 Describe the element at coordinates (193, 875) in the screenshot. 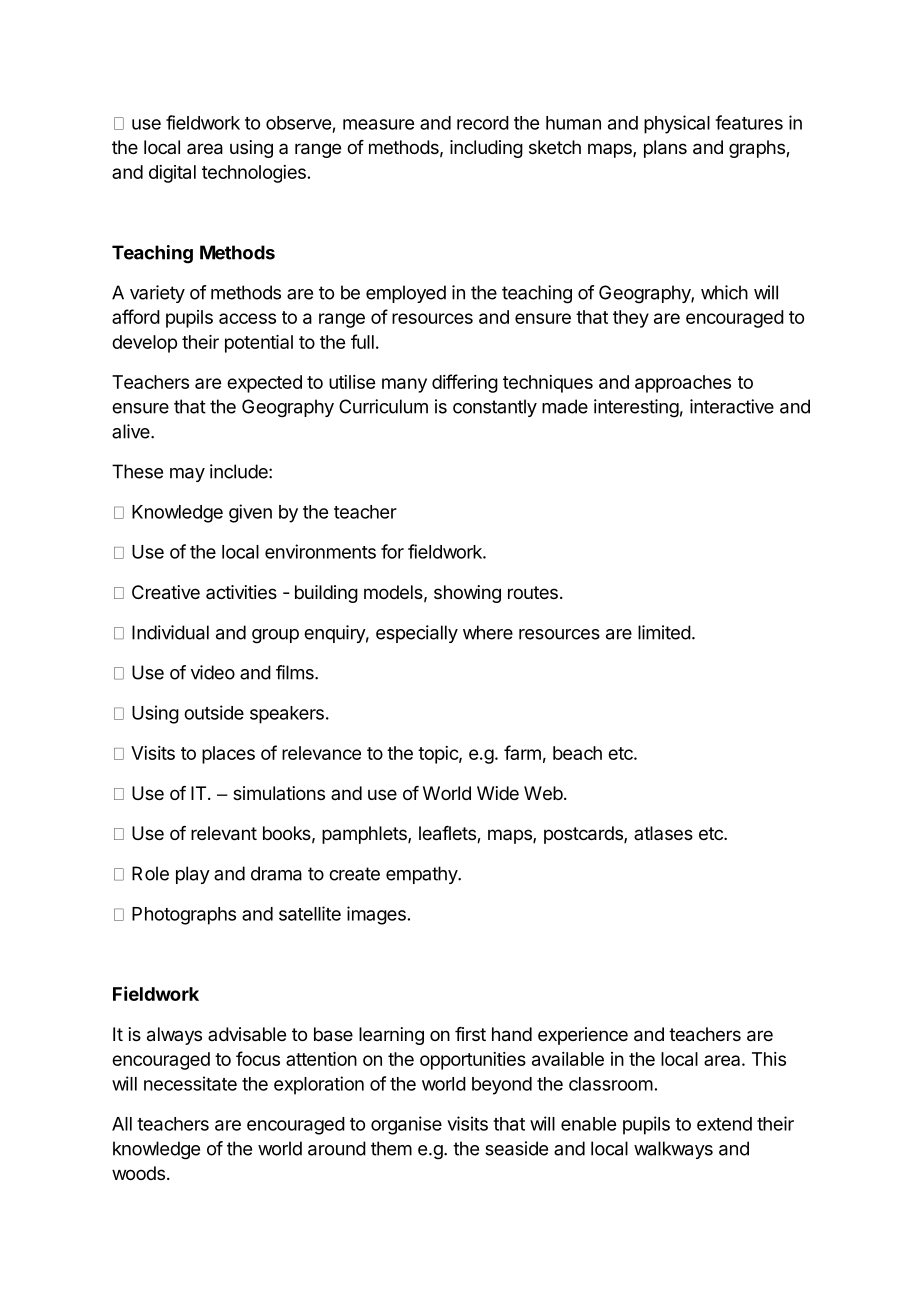

I see `play` at that location.
